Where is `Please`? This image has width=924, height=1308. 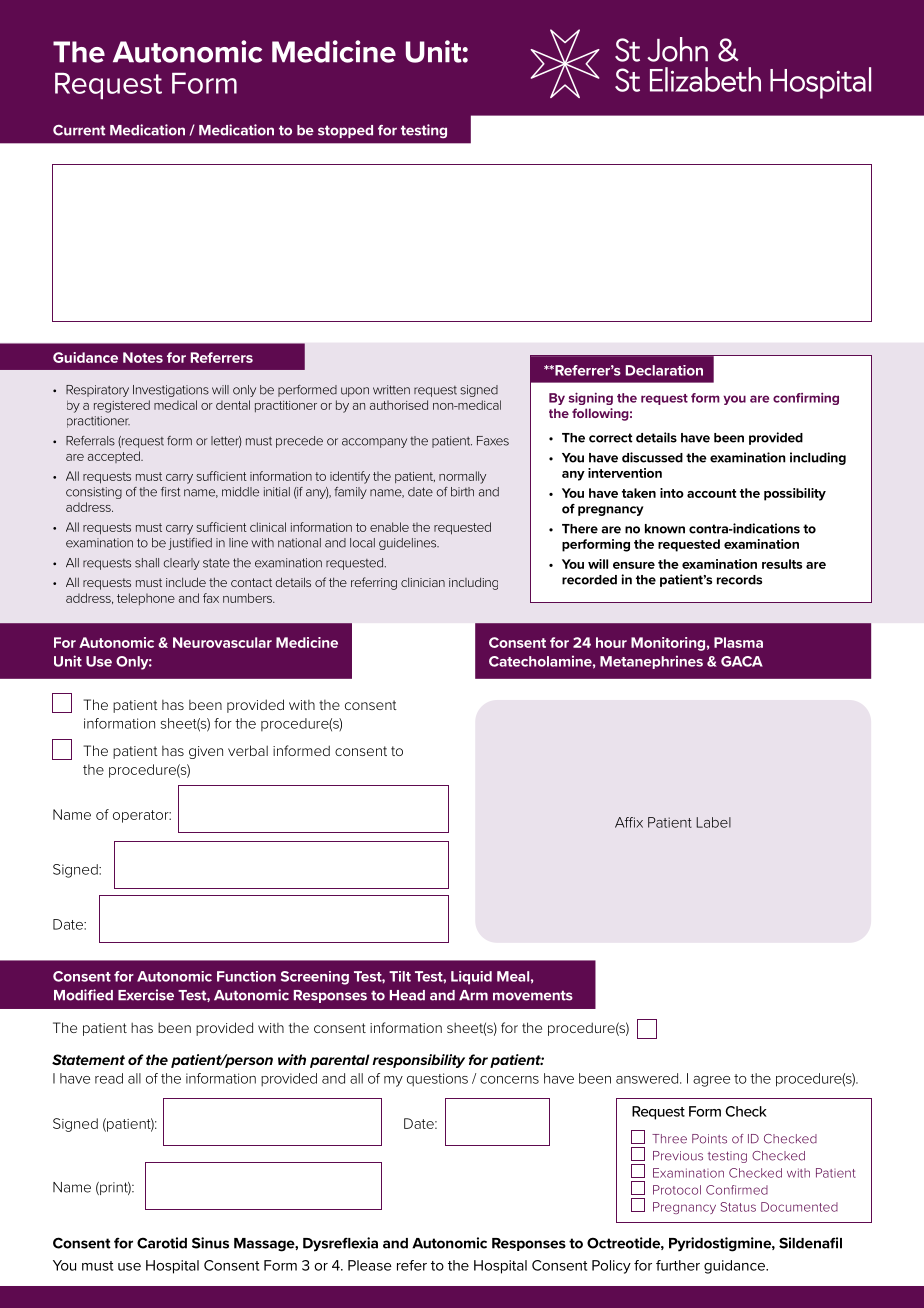 Please is located at coordinates (370, 1265).
